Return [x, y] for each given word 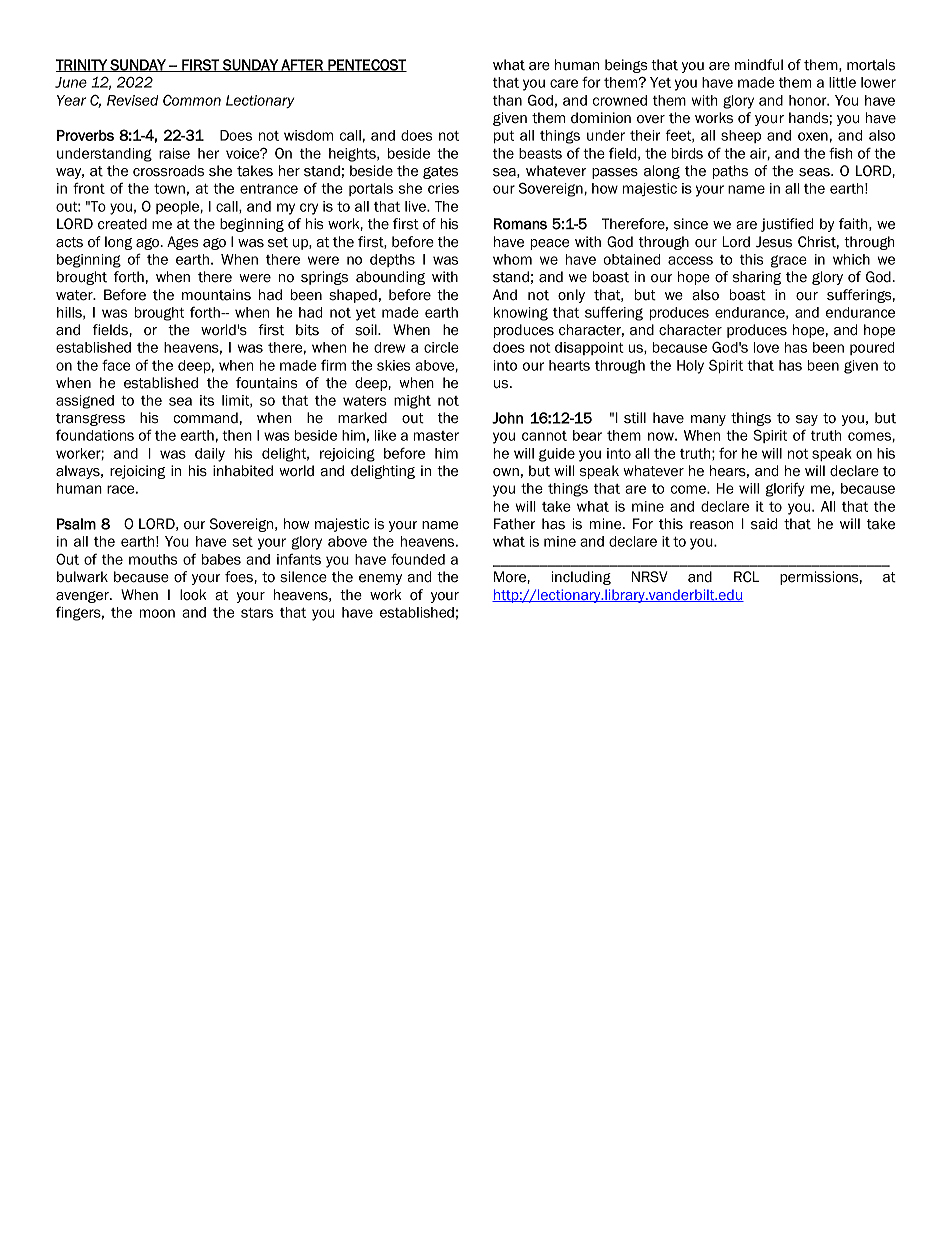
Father [514, 524]
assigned [85, 402]
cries [443, 188]
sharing [756, 278]
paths [730, 172]
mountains [216, 295]
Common [192, 100]
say [807, 420]
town [169, 189]
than [507, 100]
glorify [785, 489]
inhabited [243, 471]
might [412, 402]
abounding [390, 278]
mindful [759, 65]
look [193, 595]
